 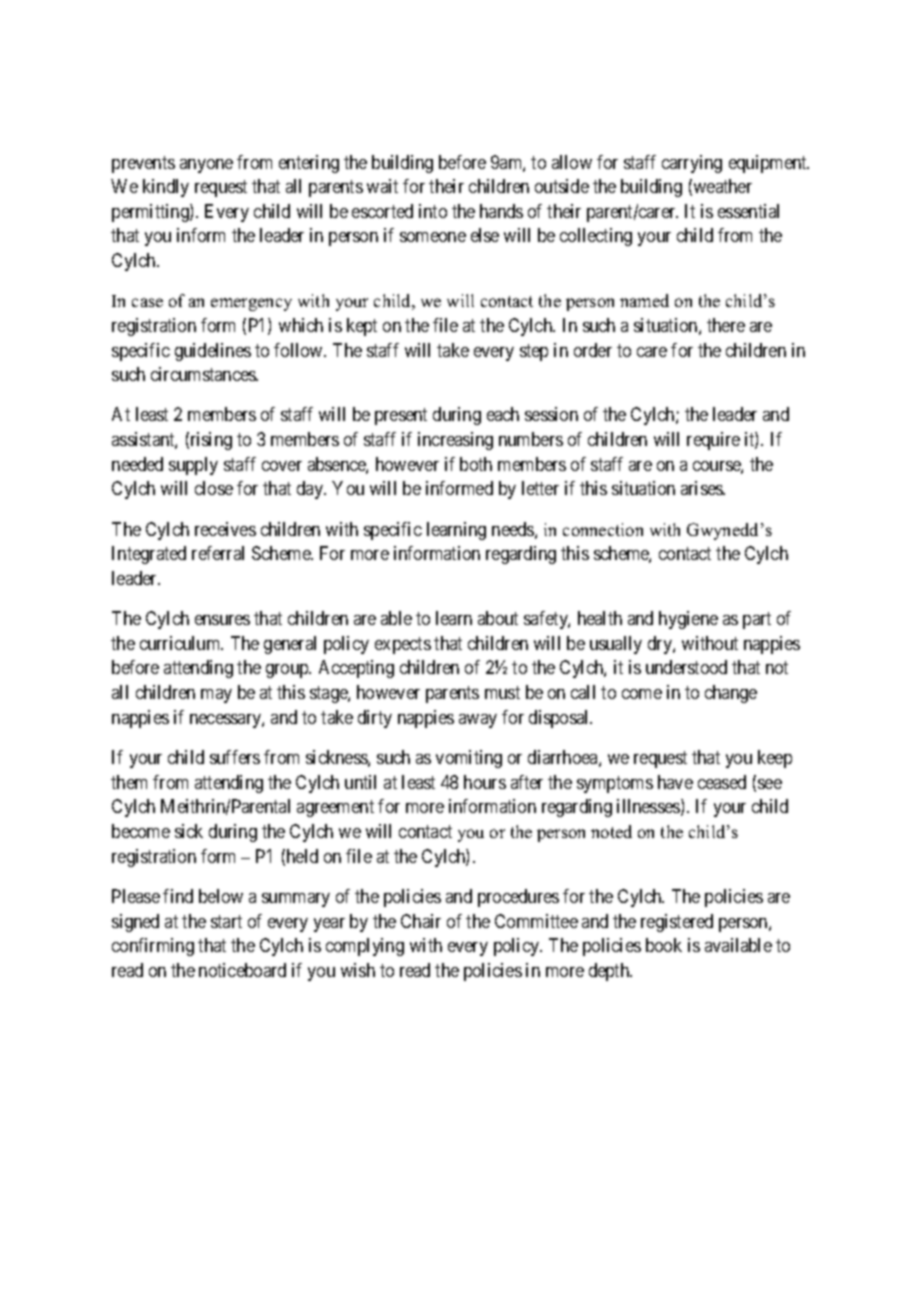 What do you see at coordinates (731, 694) in the document?
I see `change` at bounding box center [731, 694].
